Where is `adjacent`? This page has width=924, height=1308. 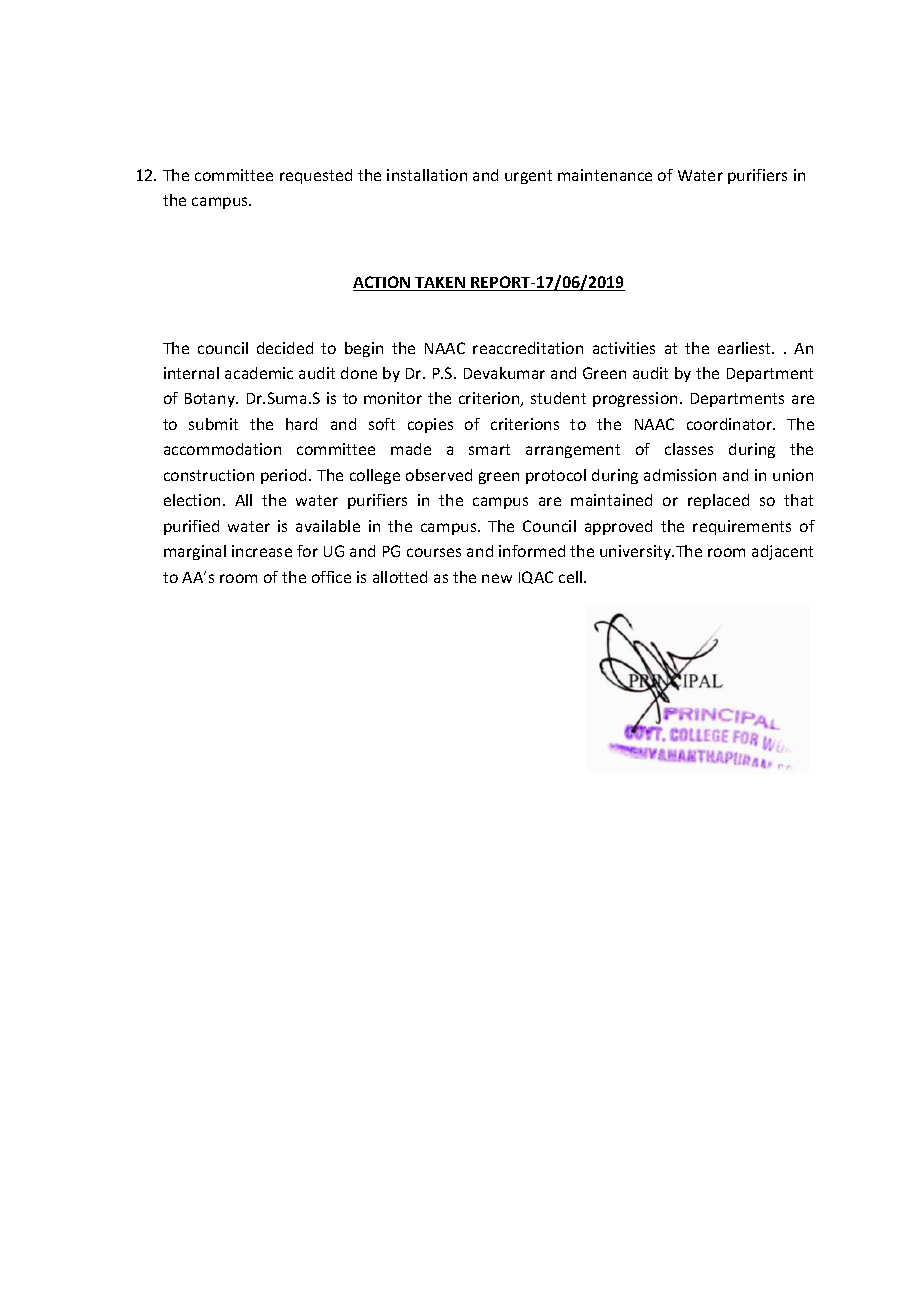
adjacent is located at coordinates (782, 552).
